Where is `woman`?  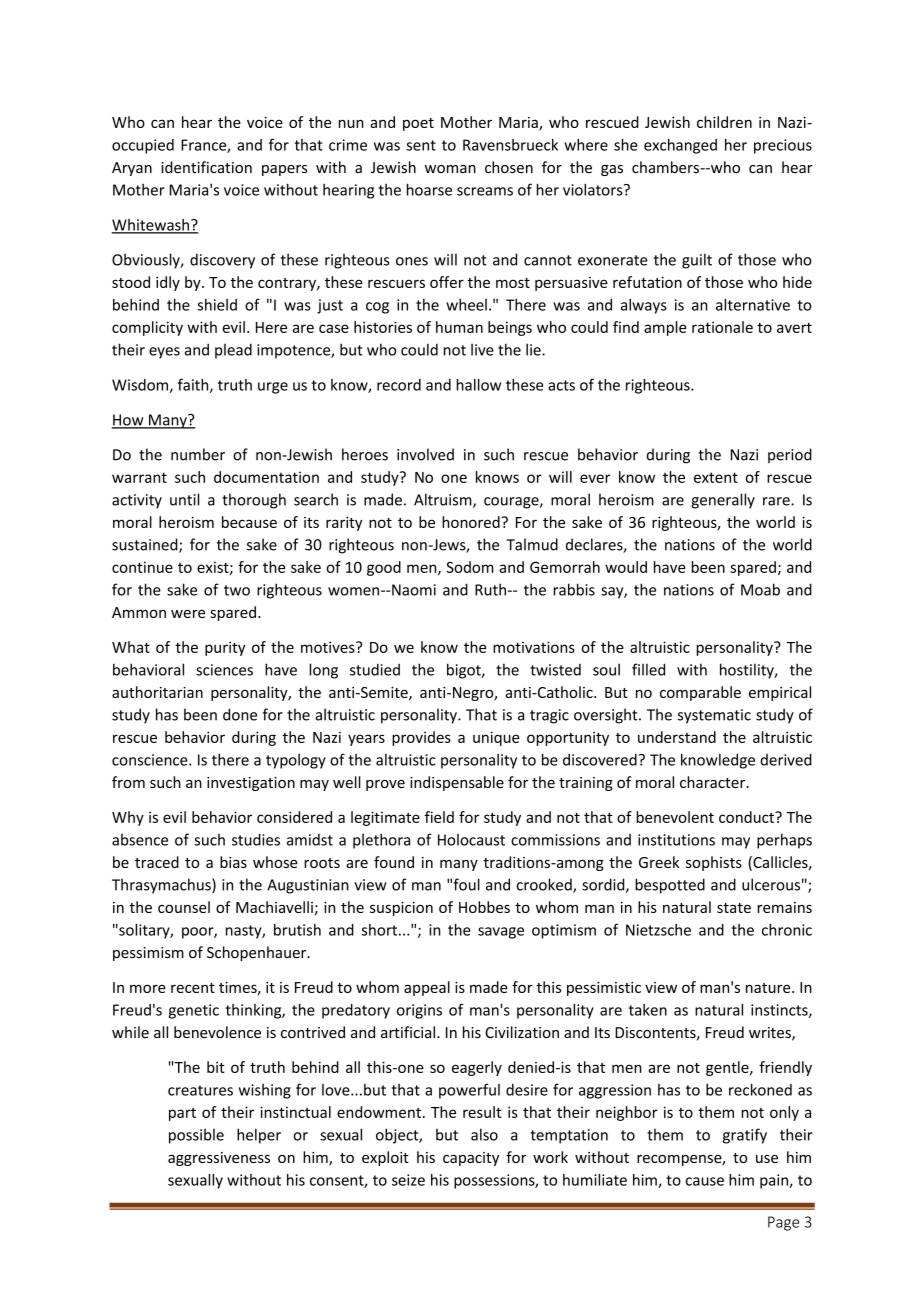 woman is located at coordinates (450, 169).
